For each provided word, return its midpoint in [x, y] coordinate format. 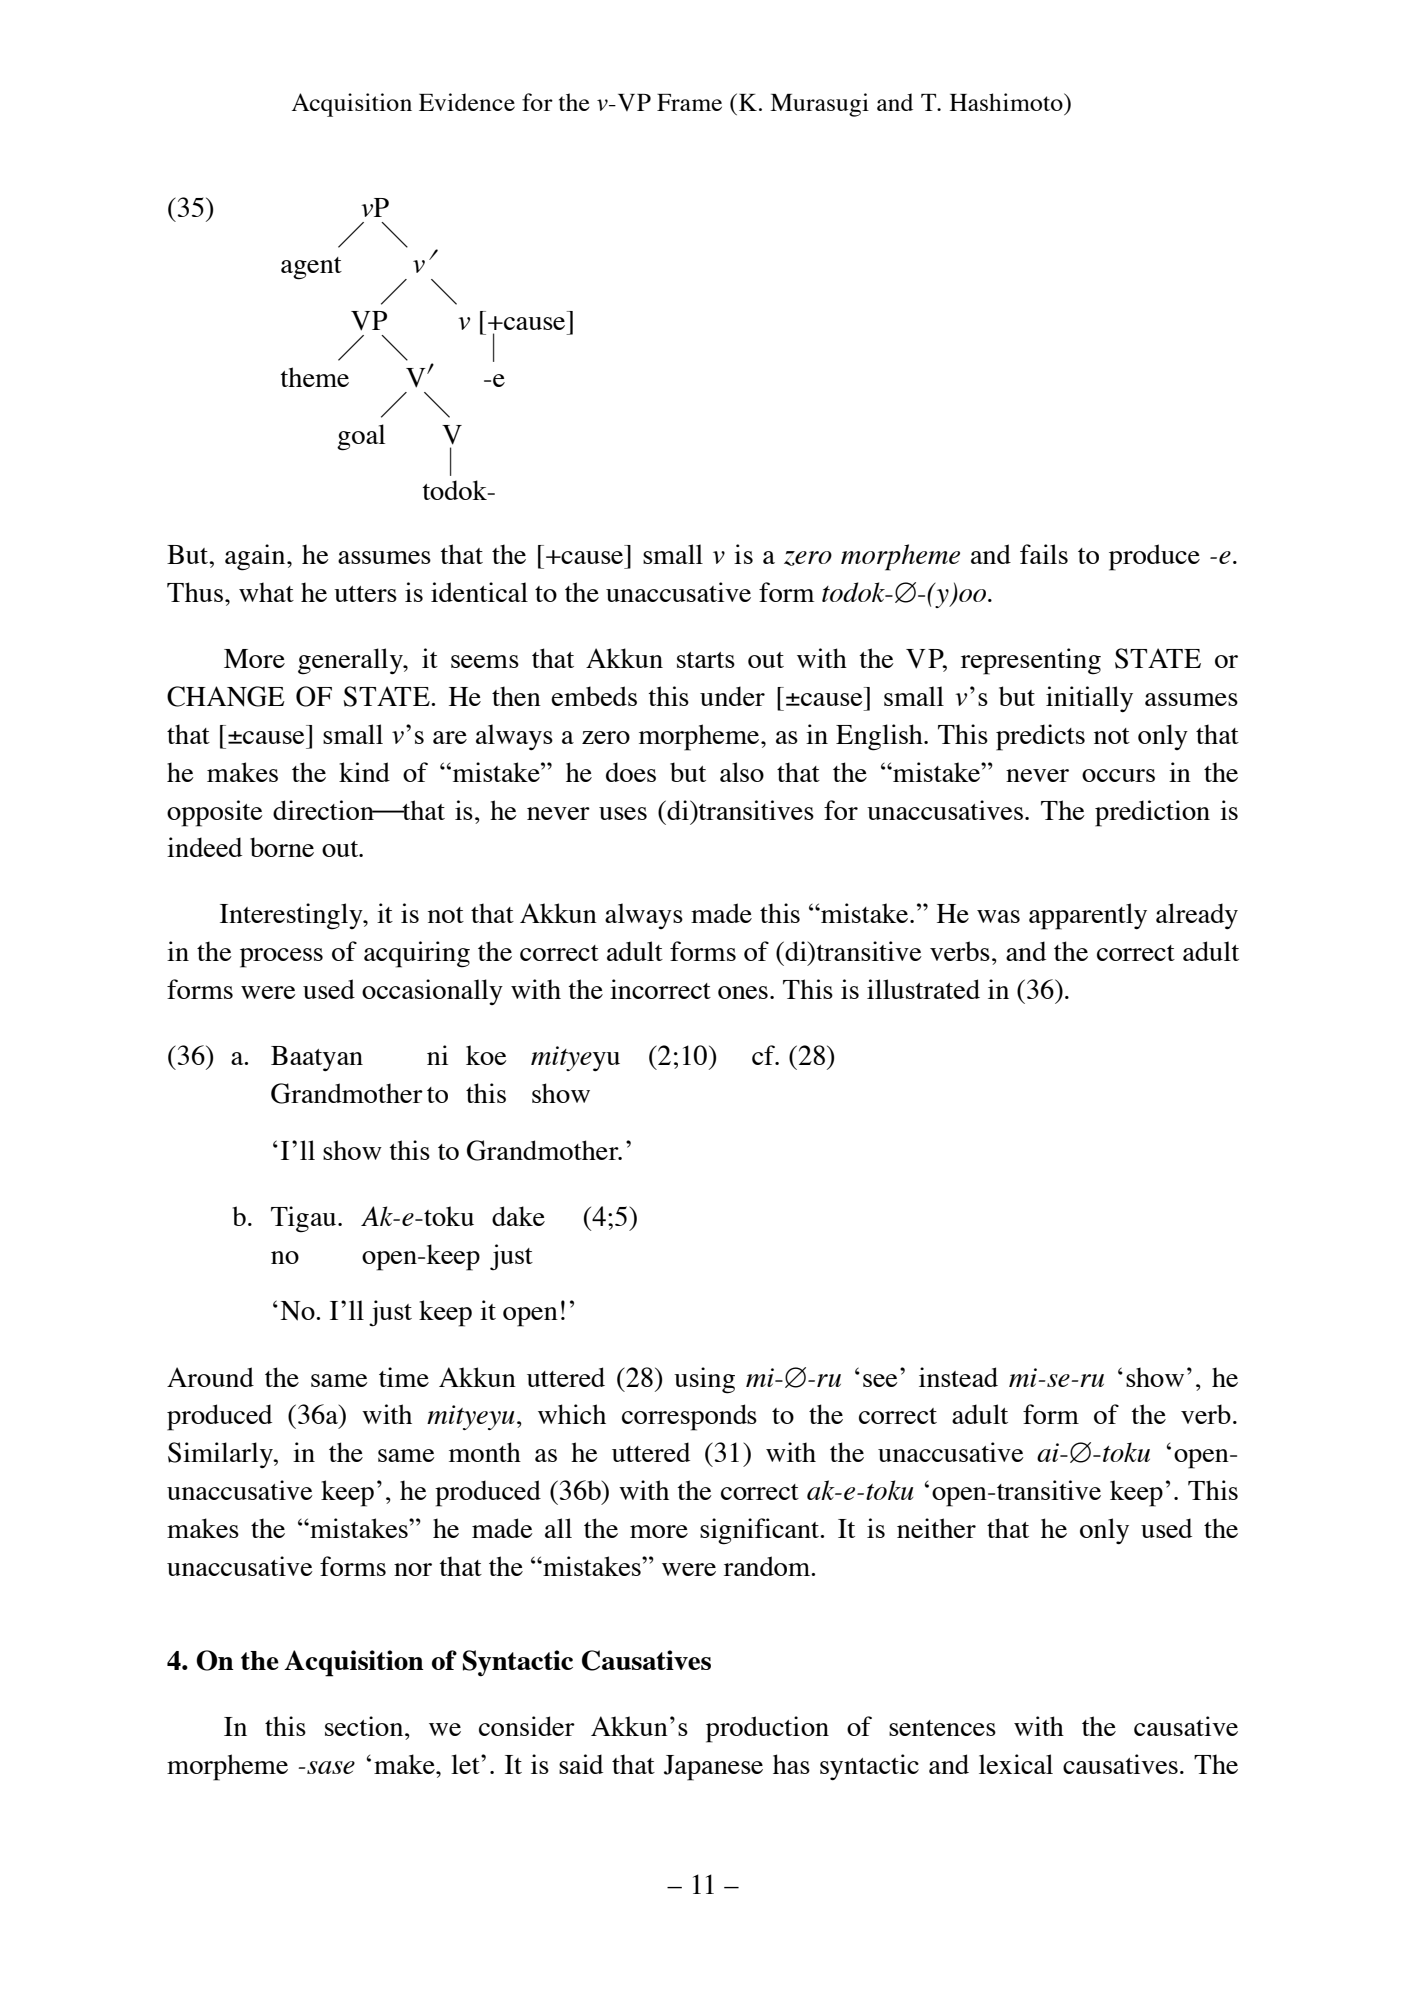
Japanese [713, 1768]
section [365, 1726]
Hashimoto [1007, 102]
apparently [1088, 916]
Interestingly [292, 916]
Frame [689, 102]
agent [311, 268]
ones [743, 992]
